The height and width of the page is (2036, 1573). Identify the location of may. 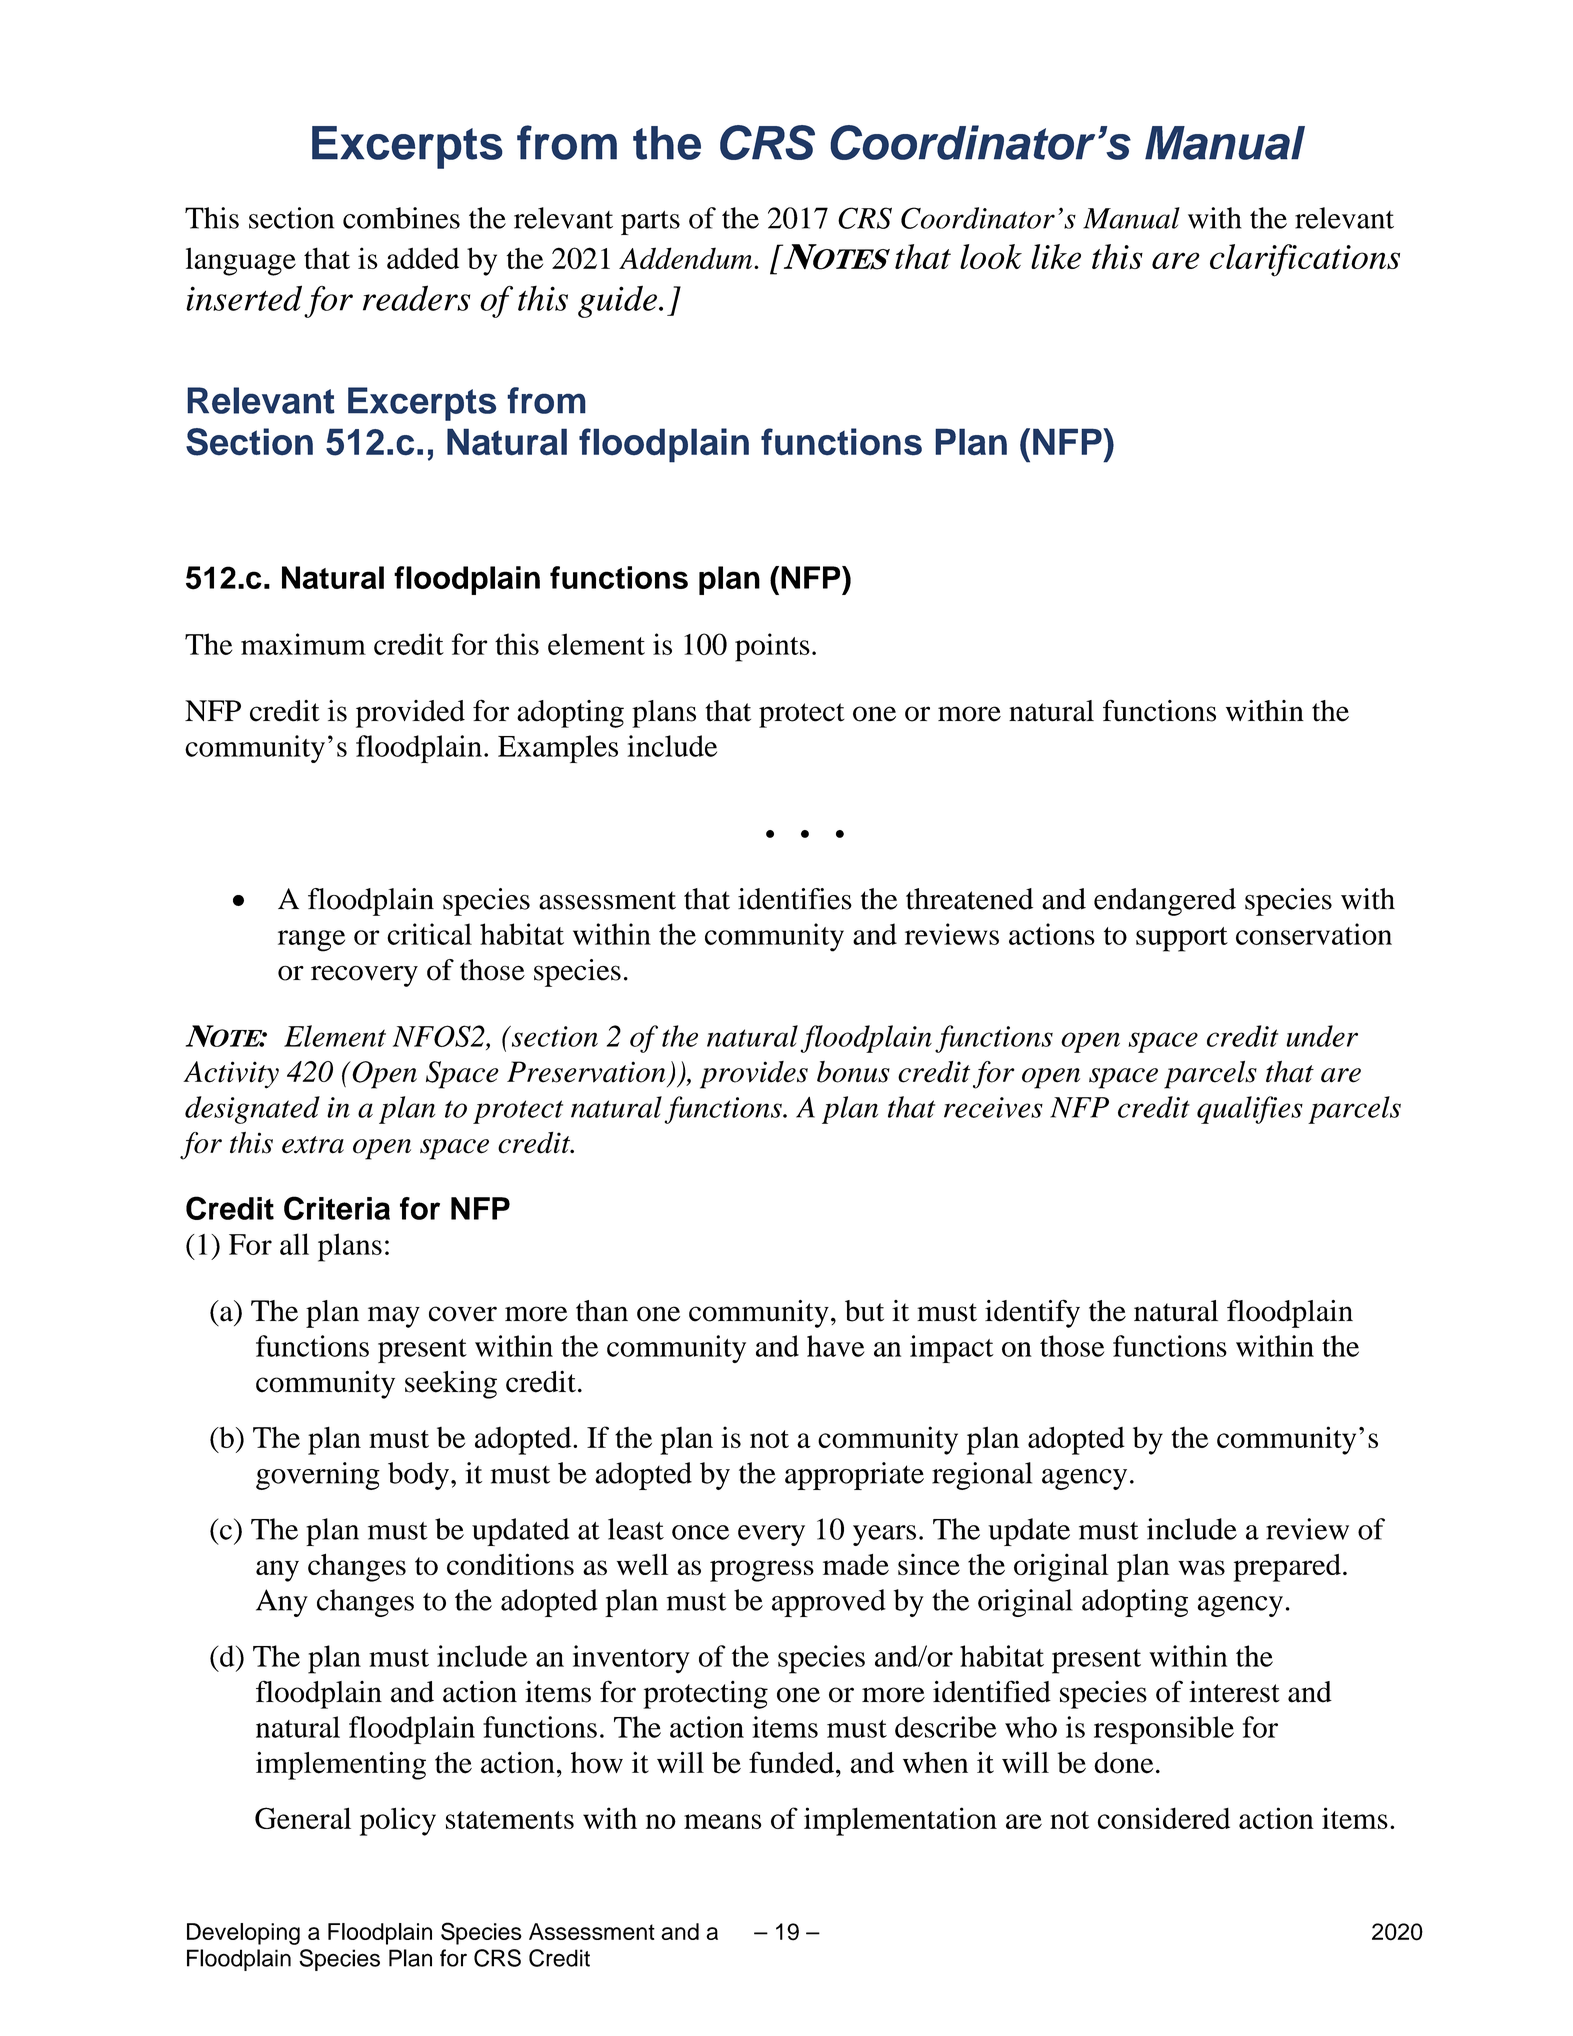
(394, 1317).
